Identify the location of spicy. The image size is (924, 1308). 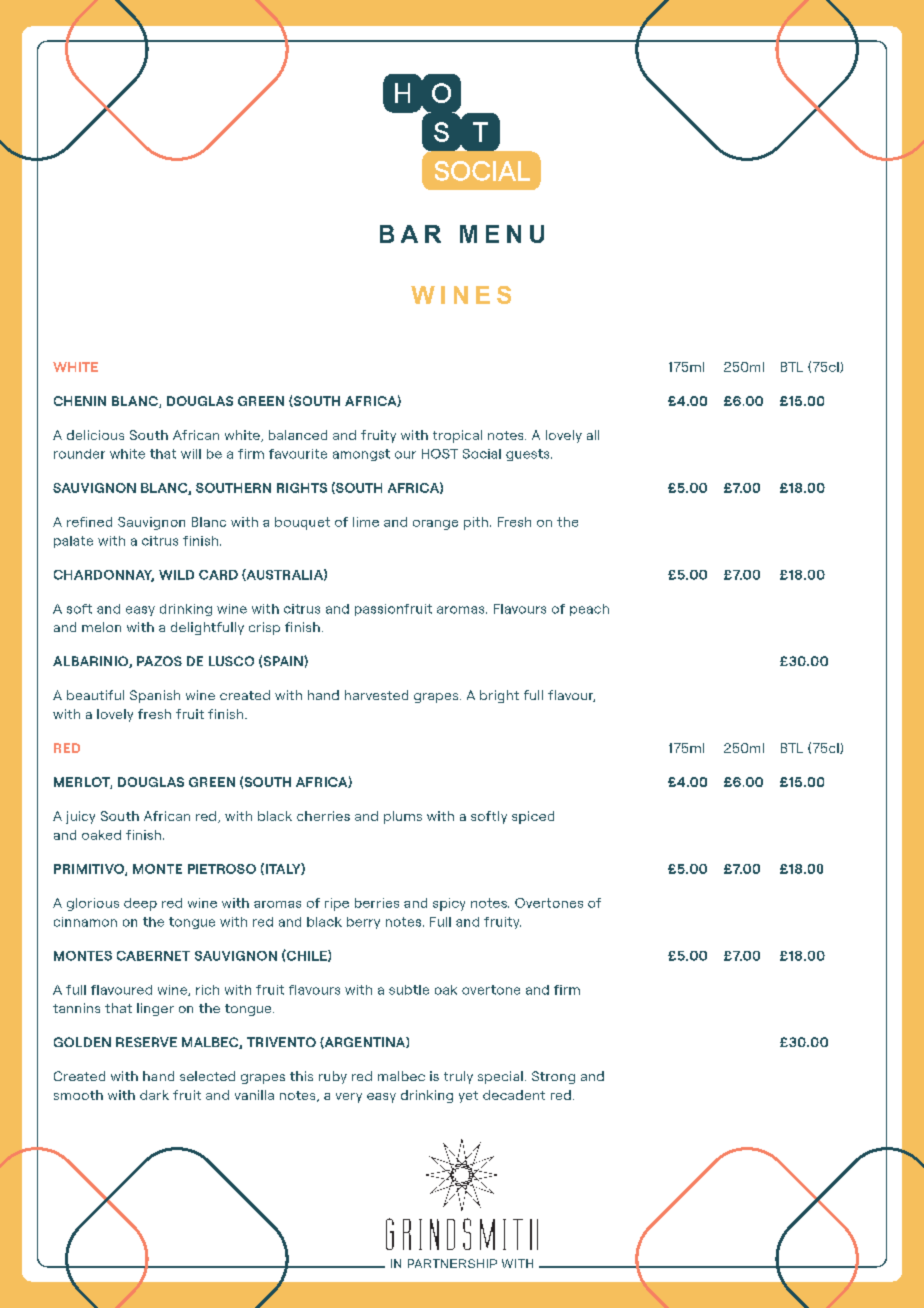
(449, 904).
